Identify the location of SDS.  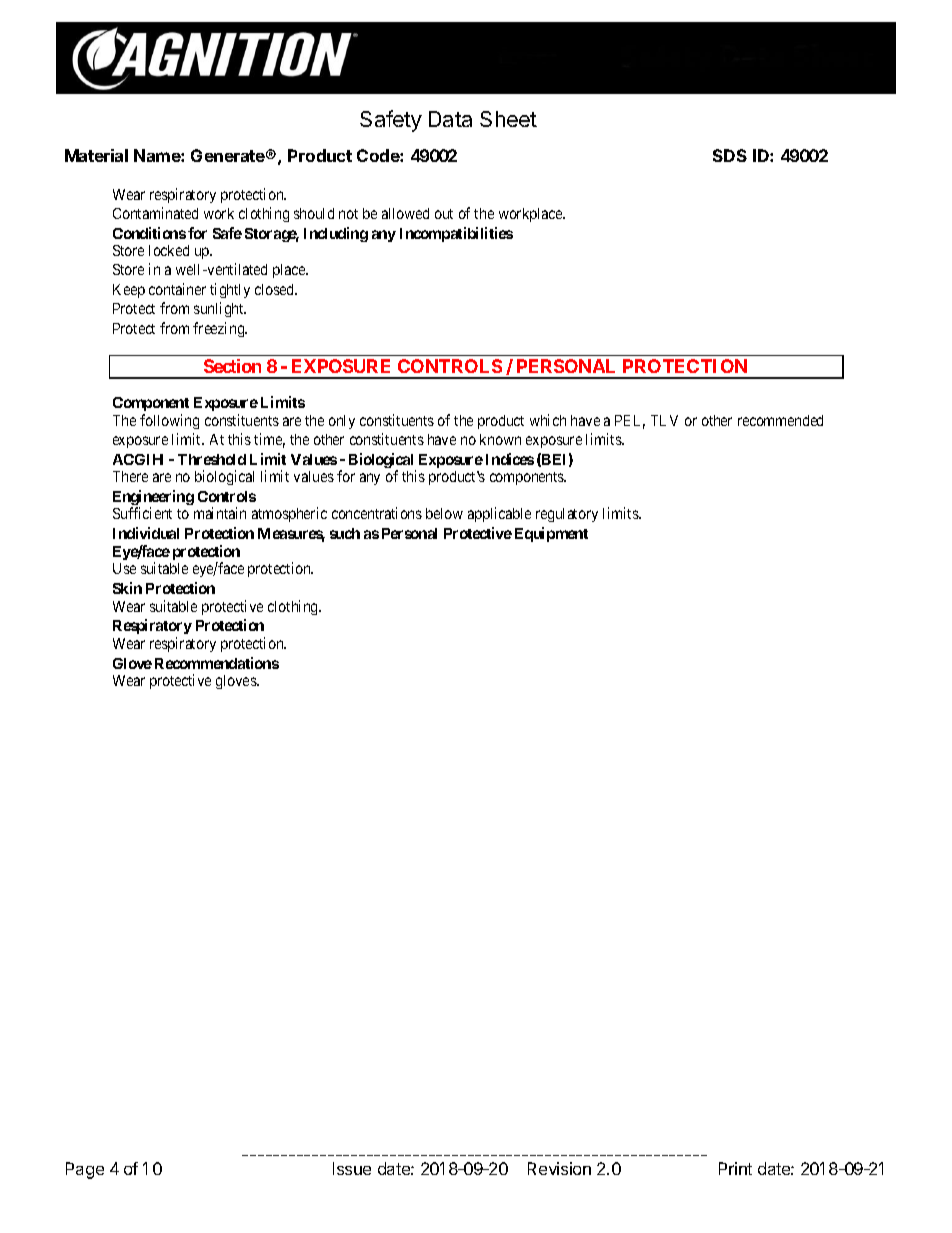
(730, 155).
